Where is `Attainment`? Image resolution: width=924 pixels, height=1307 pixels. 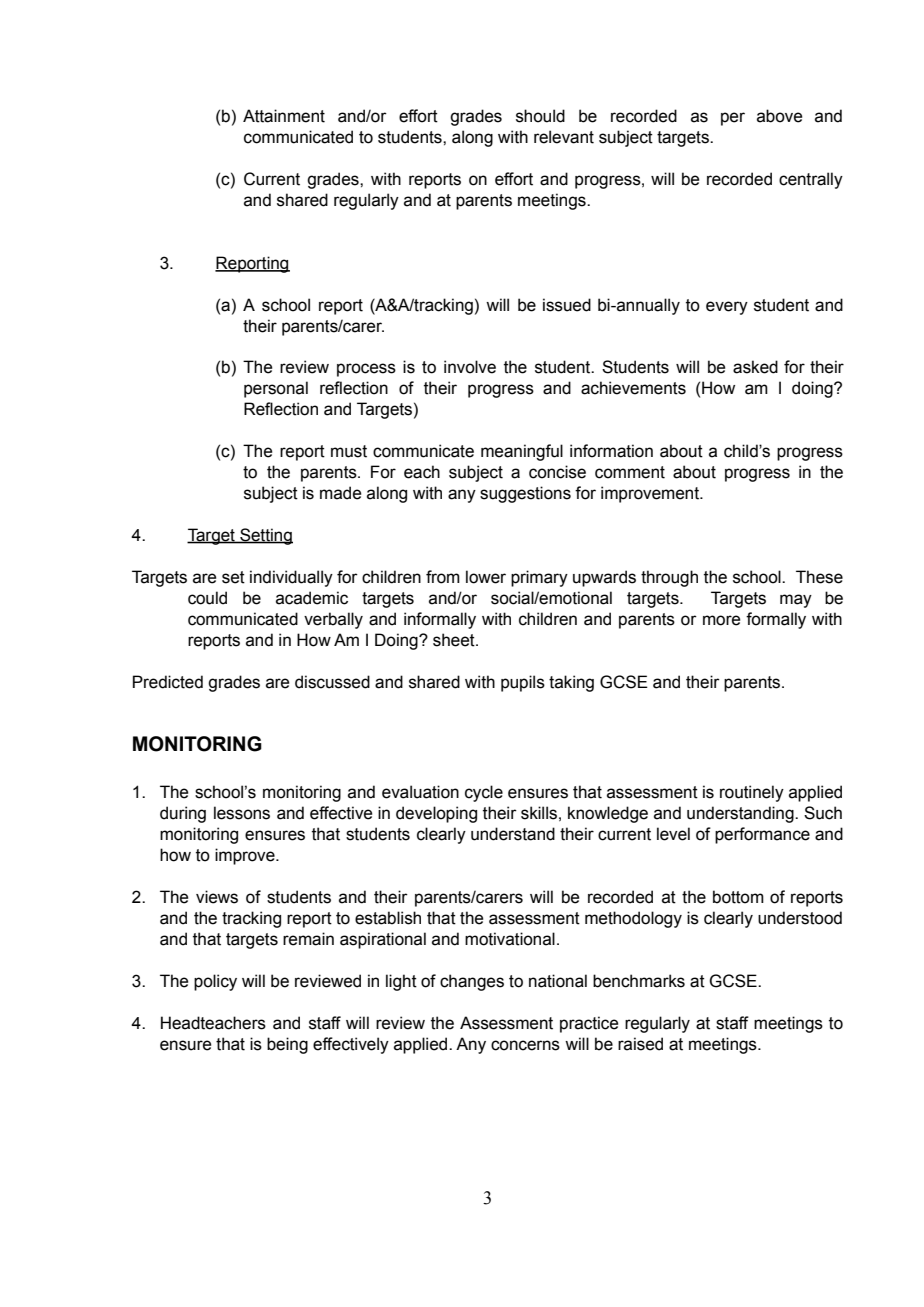 Attainment is located at coordinates (284, 116).
